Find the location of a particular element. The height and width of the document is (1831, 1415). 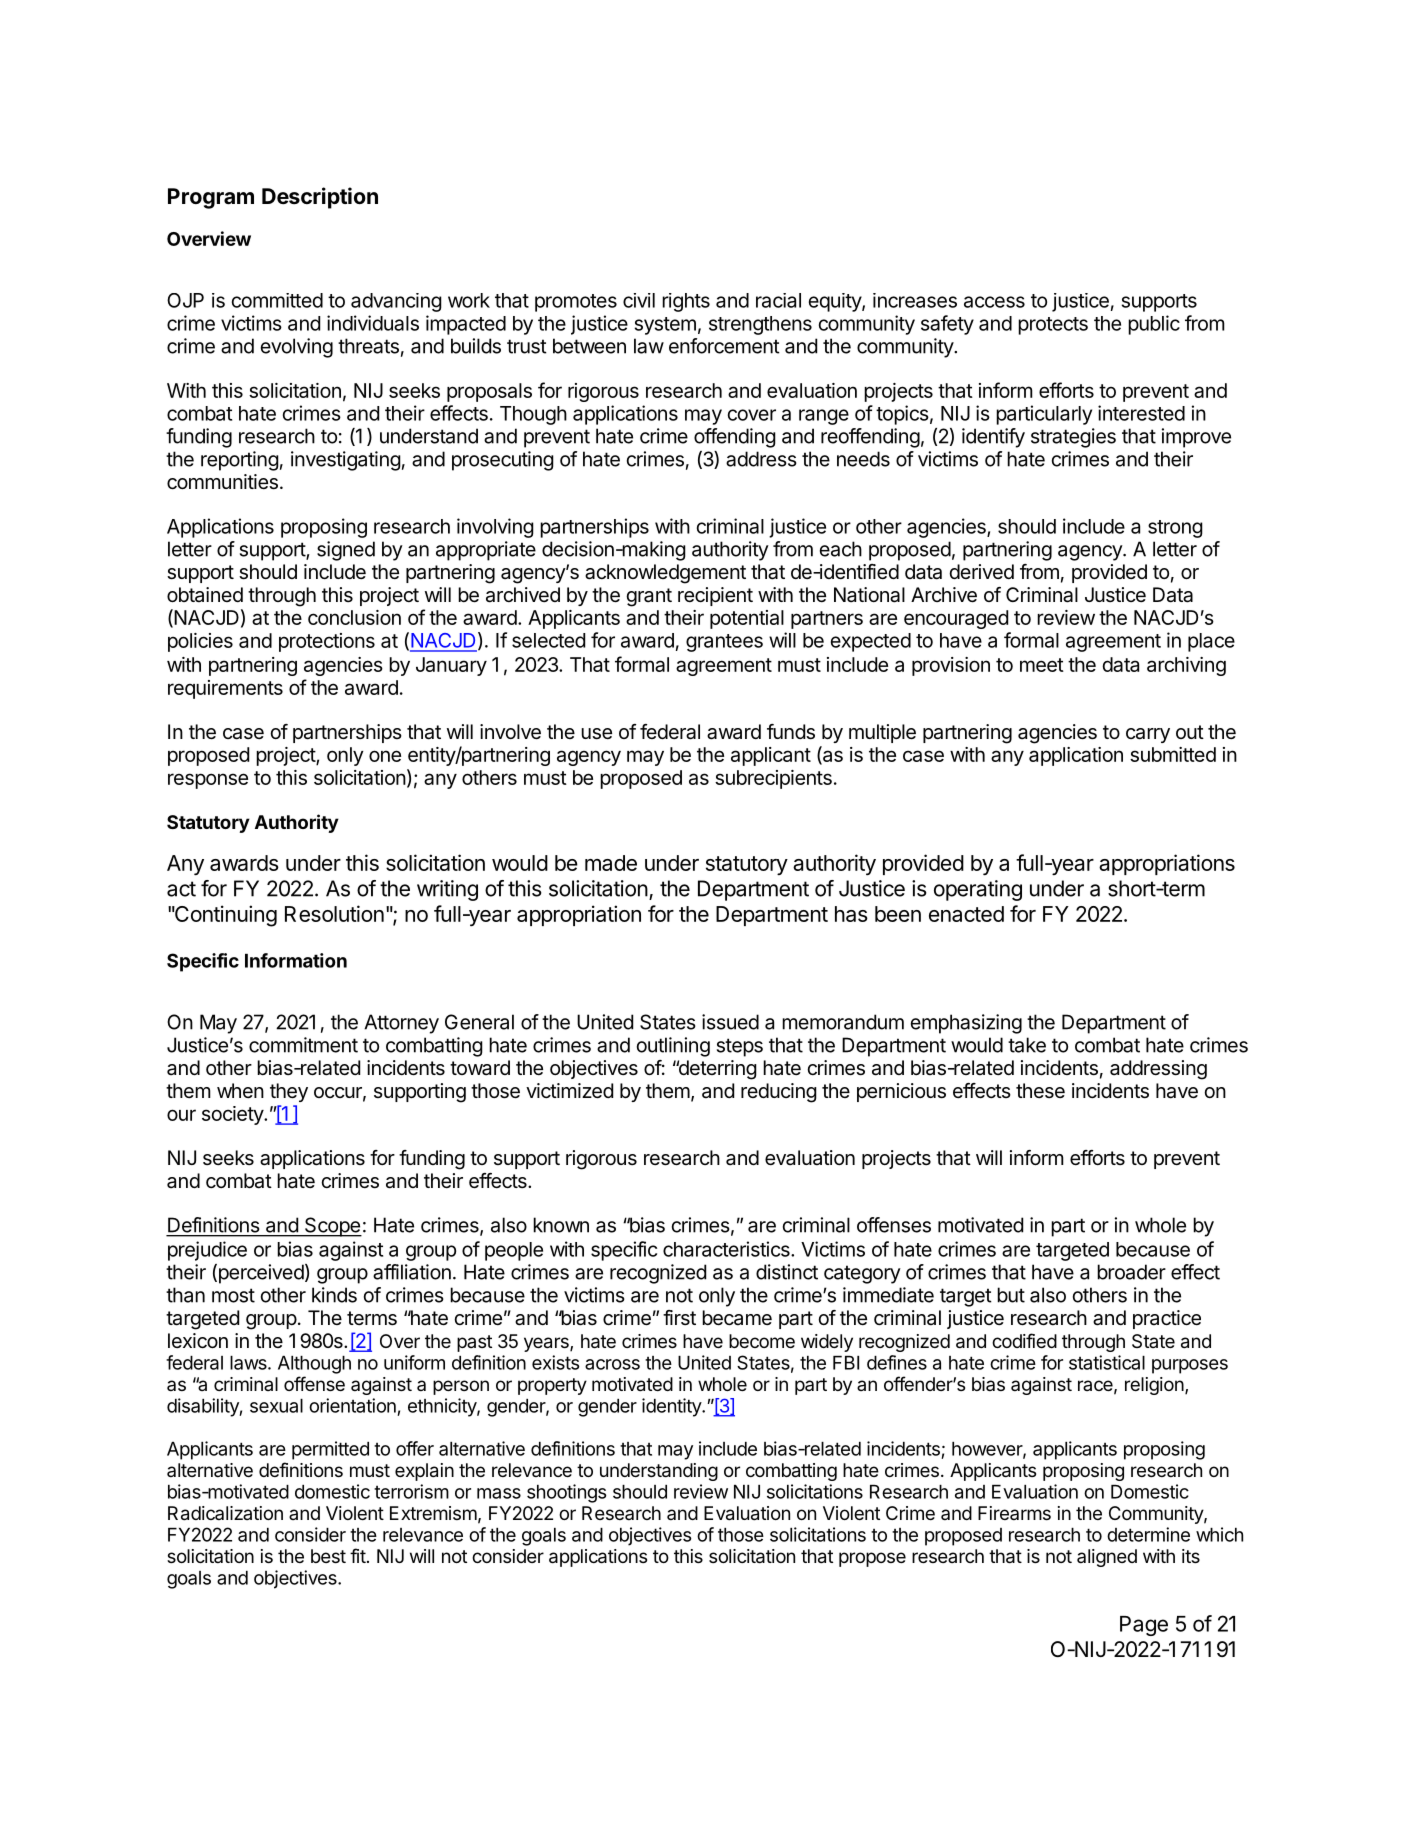

rights is located at coordinates (686, 302).
